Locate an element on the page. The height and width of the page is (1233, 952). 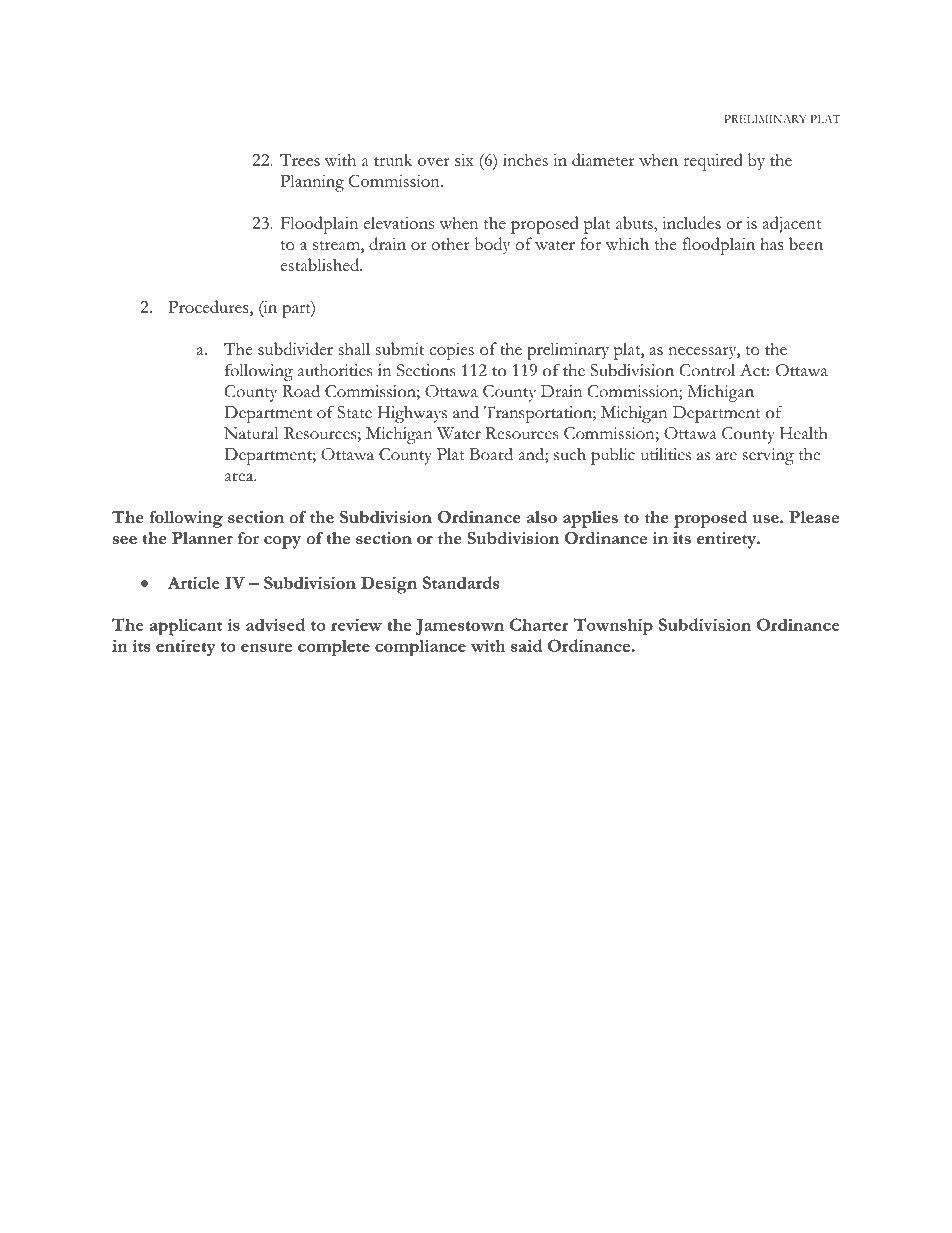
Trees is located at coordinates (300, 160).
